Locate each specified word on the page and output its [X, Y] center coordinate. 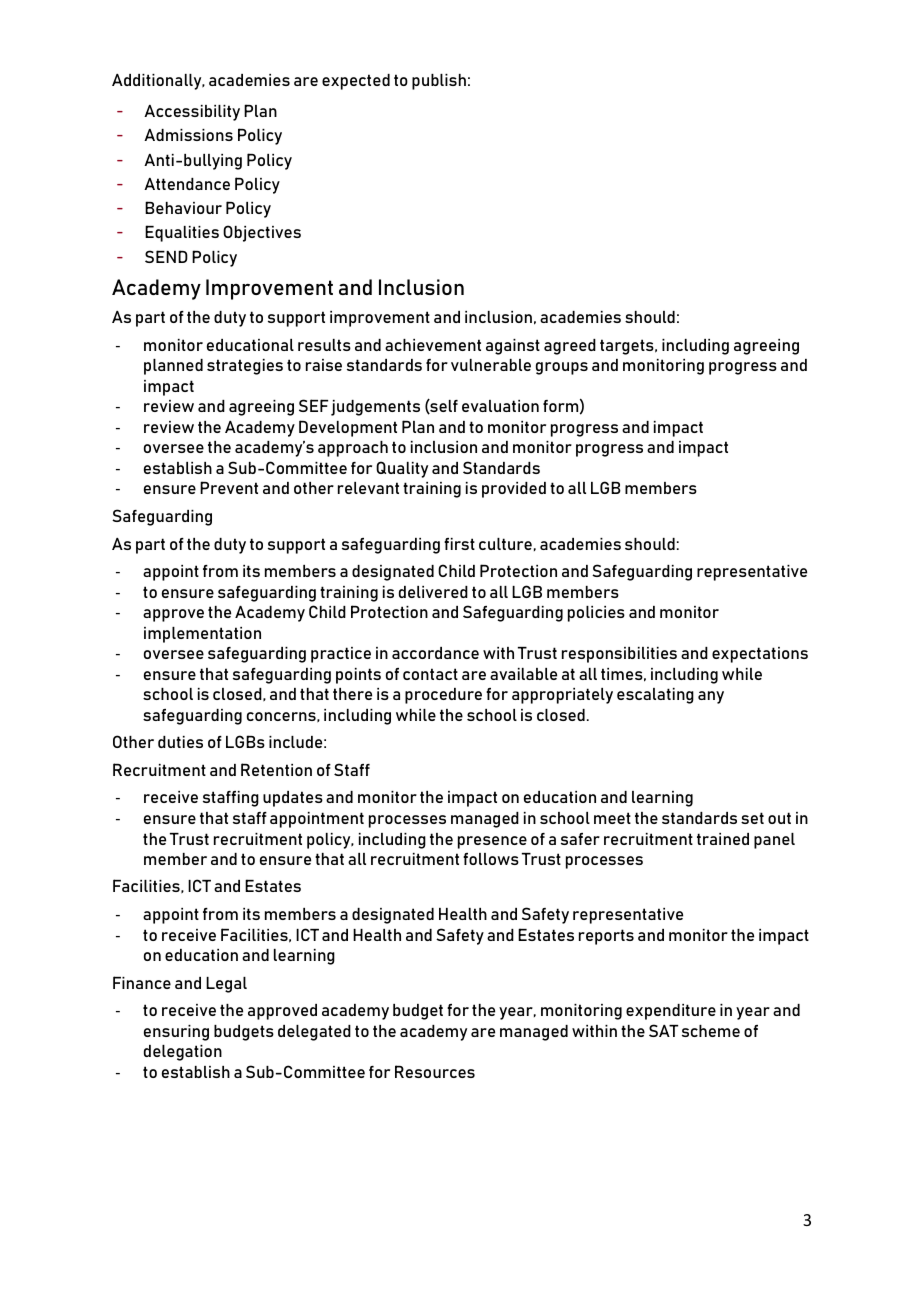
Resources [435, 1071]
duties [180, 742]
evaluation [500, 406]
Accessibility [192, 113]
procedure [443, 696]
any [711, 697]
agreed [570, 347]
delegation [183, 1053]
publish [439, 82]
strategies [245, 367]
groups [562, 368]
